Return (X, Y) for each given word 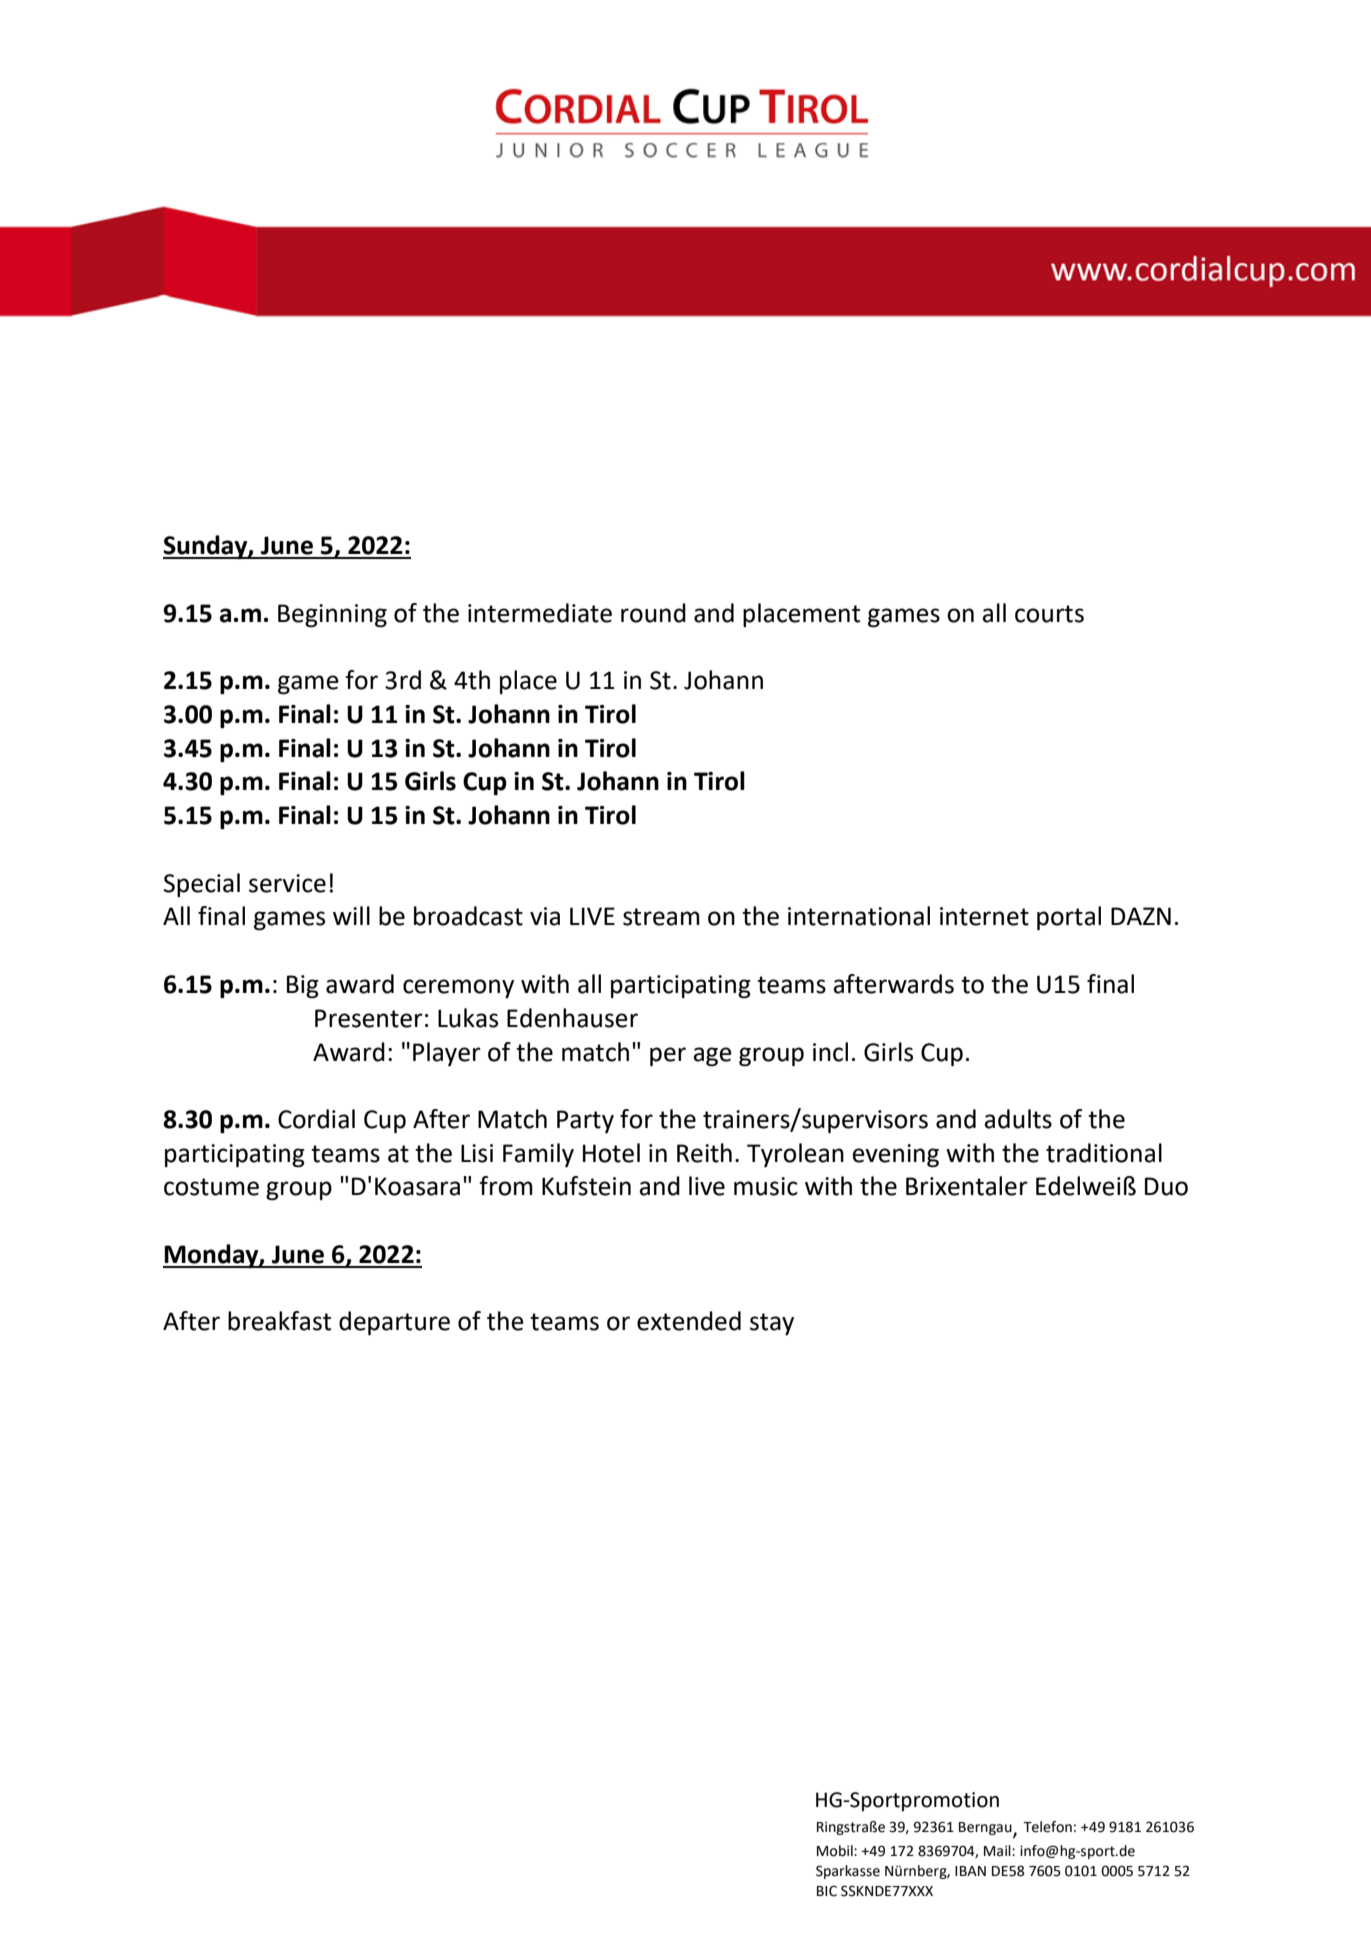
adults (1018, 1119)
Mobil (836, 1851)
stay (772, 1324)
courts (1049, 614)
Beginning (332, 616)
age (712, 1057)
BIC (827, 1891)
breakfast (279, 1321)
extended (689, 1321)
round (653, 613)
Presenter (369, 1018)
